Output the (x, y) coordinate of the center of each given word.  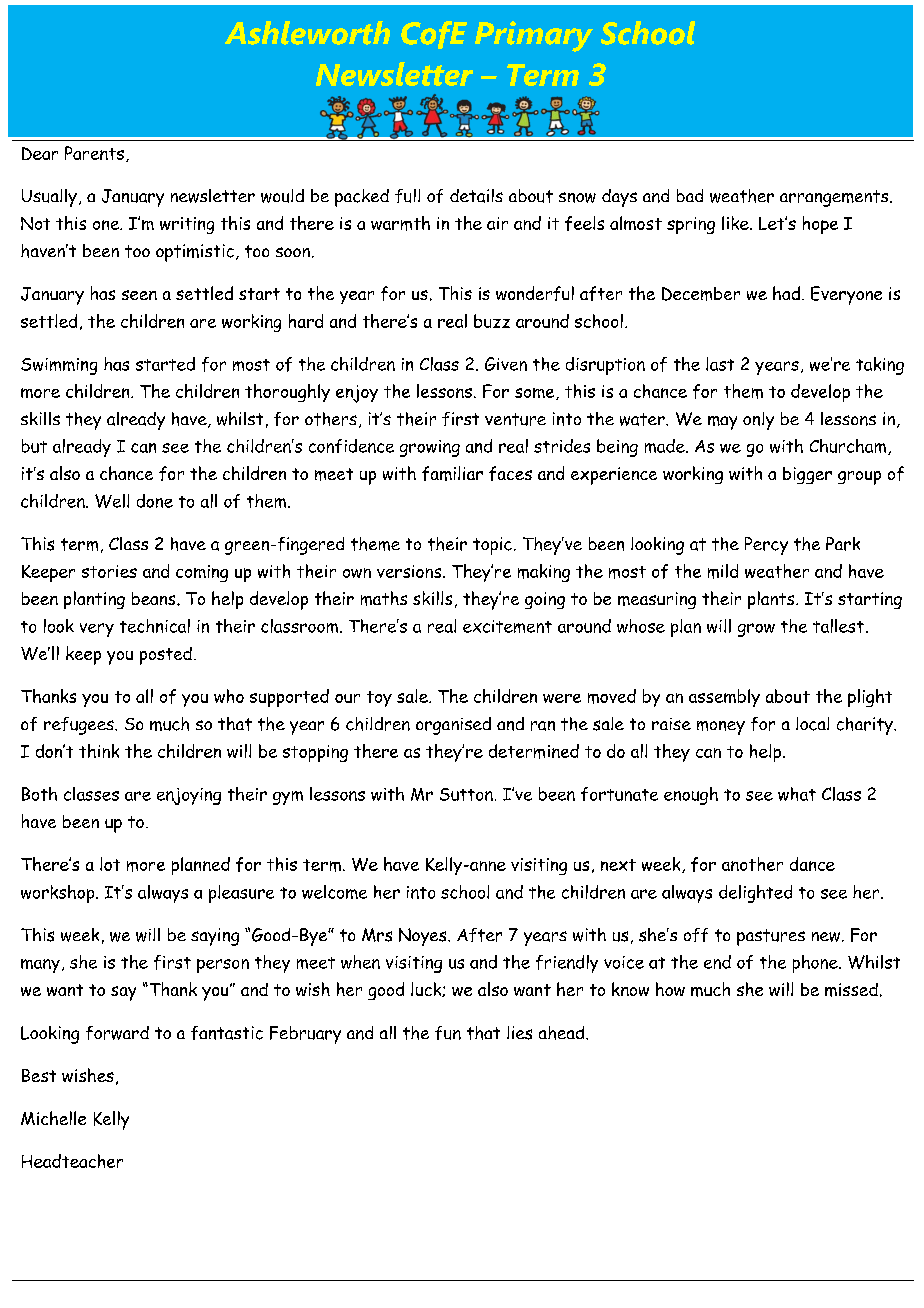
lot (110, 864)
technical (155, 626)
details (476, 196)
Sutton (466, 794)
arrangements (835, 198)
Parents (94, 153)
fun (448, 1033)
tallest (838, 626)
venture (515, 419)
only (758, 421)
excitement (507, 626)
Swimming (59, 366)
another (752, 864)
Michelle (53, 1118)
